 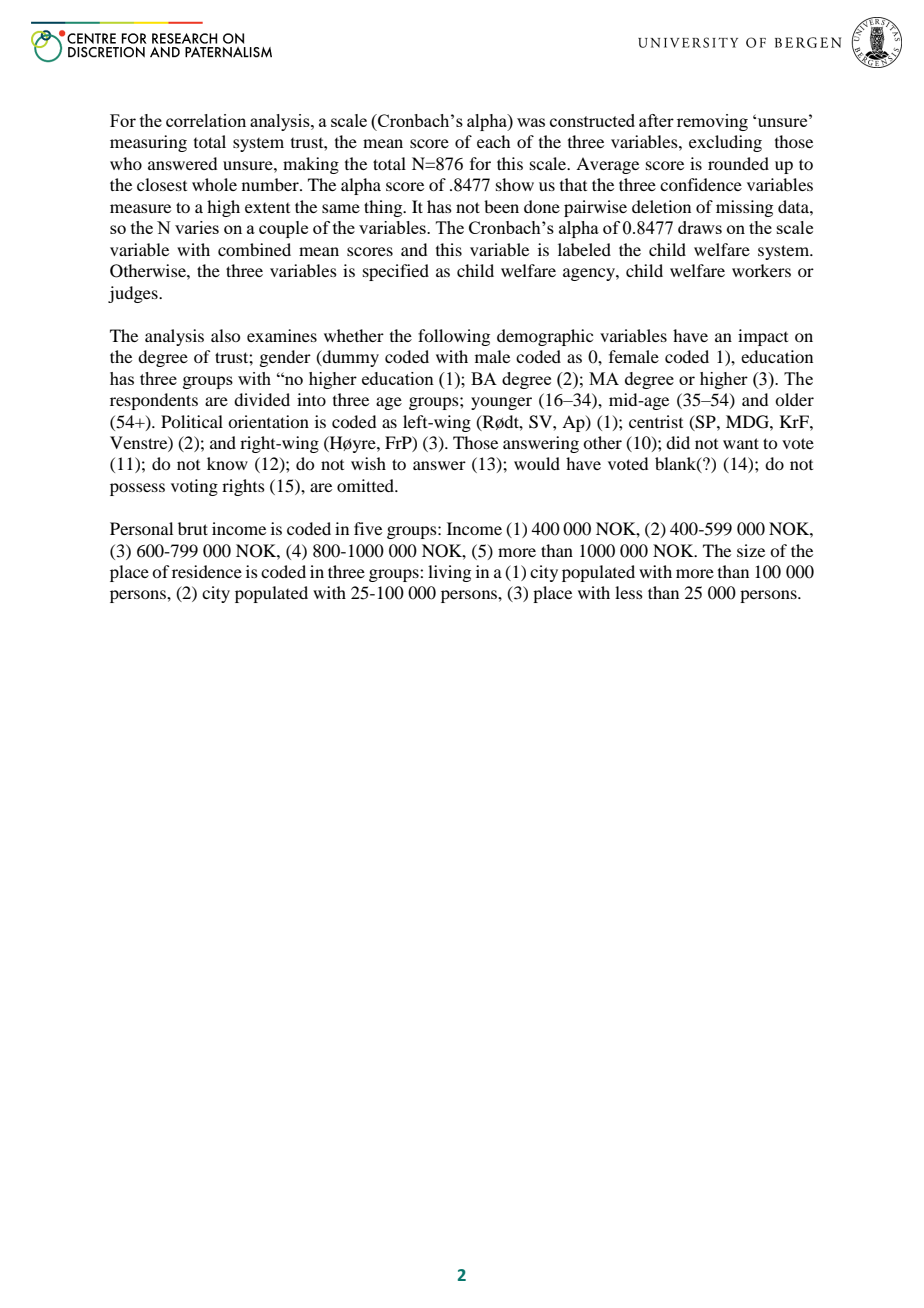 What do you see at coordinates (537, 463) in the document?
I see `would` at bounding box center [537, 463].
